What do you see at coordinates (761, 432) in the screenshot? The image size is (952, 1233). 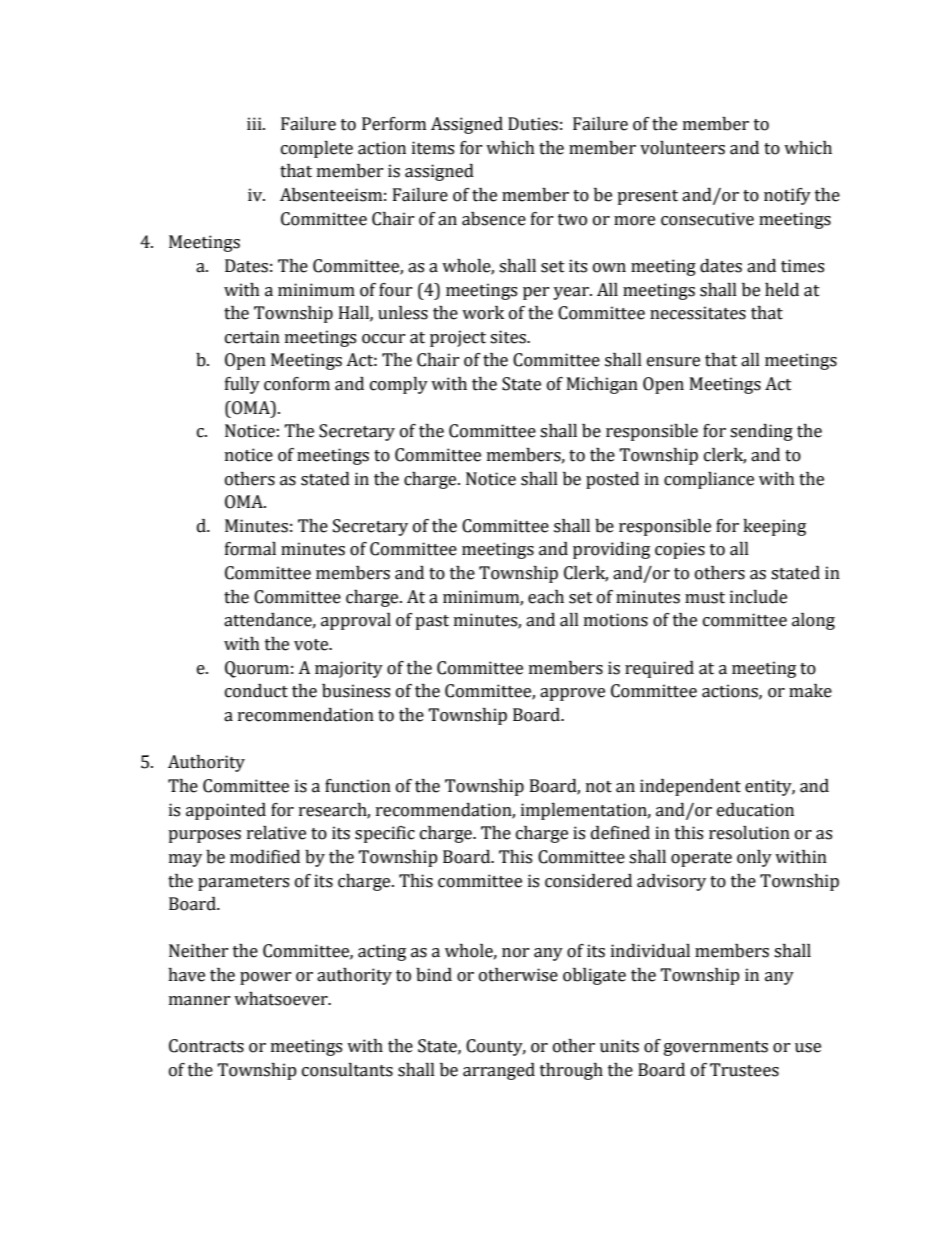 I see `sending` at bounding box center [761, 432].
